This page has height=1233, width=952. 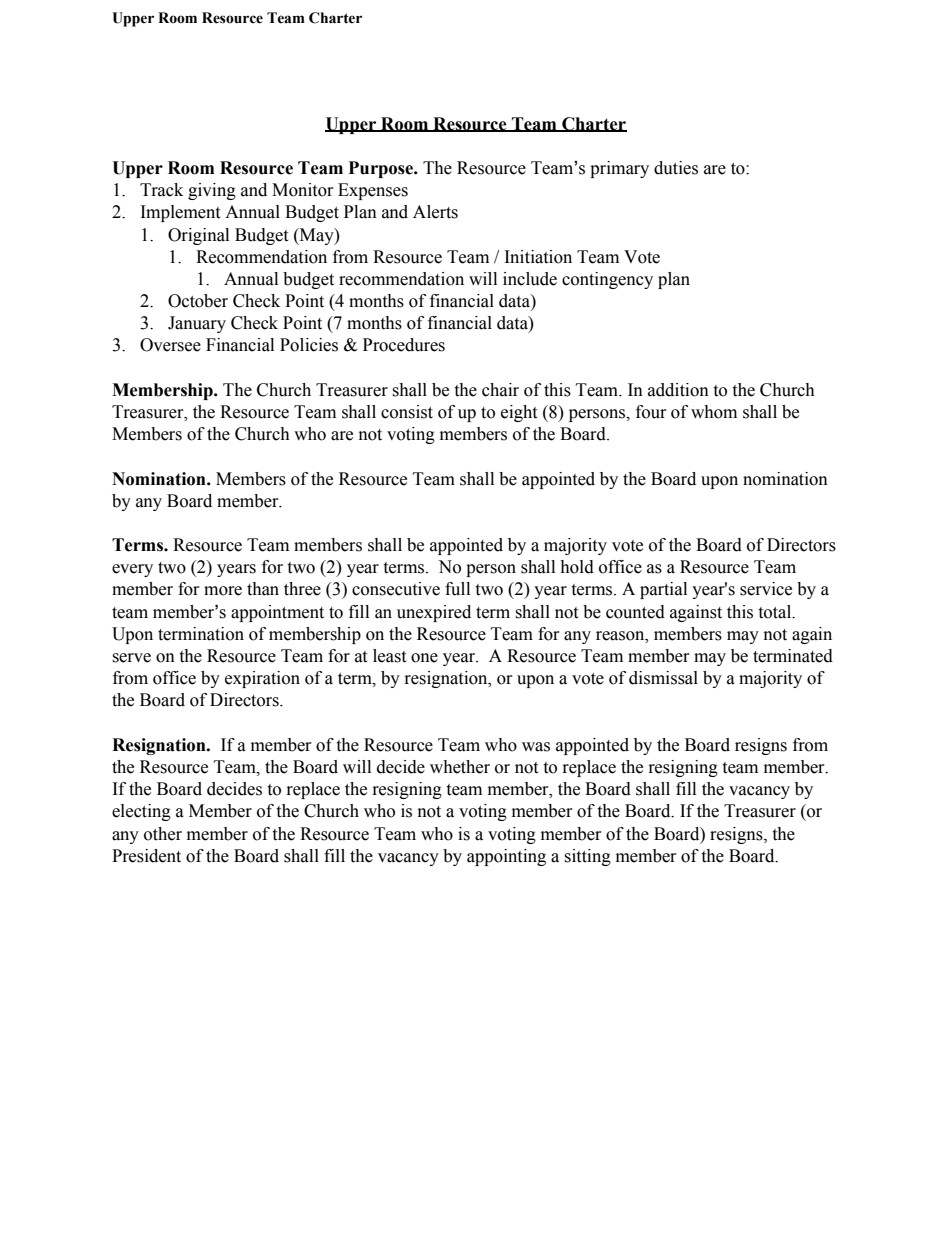 I want to click on Alerts, so click(x=435, y=212).
